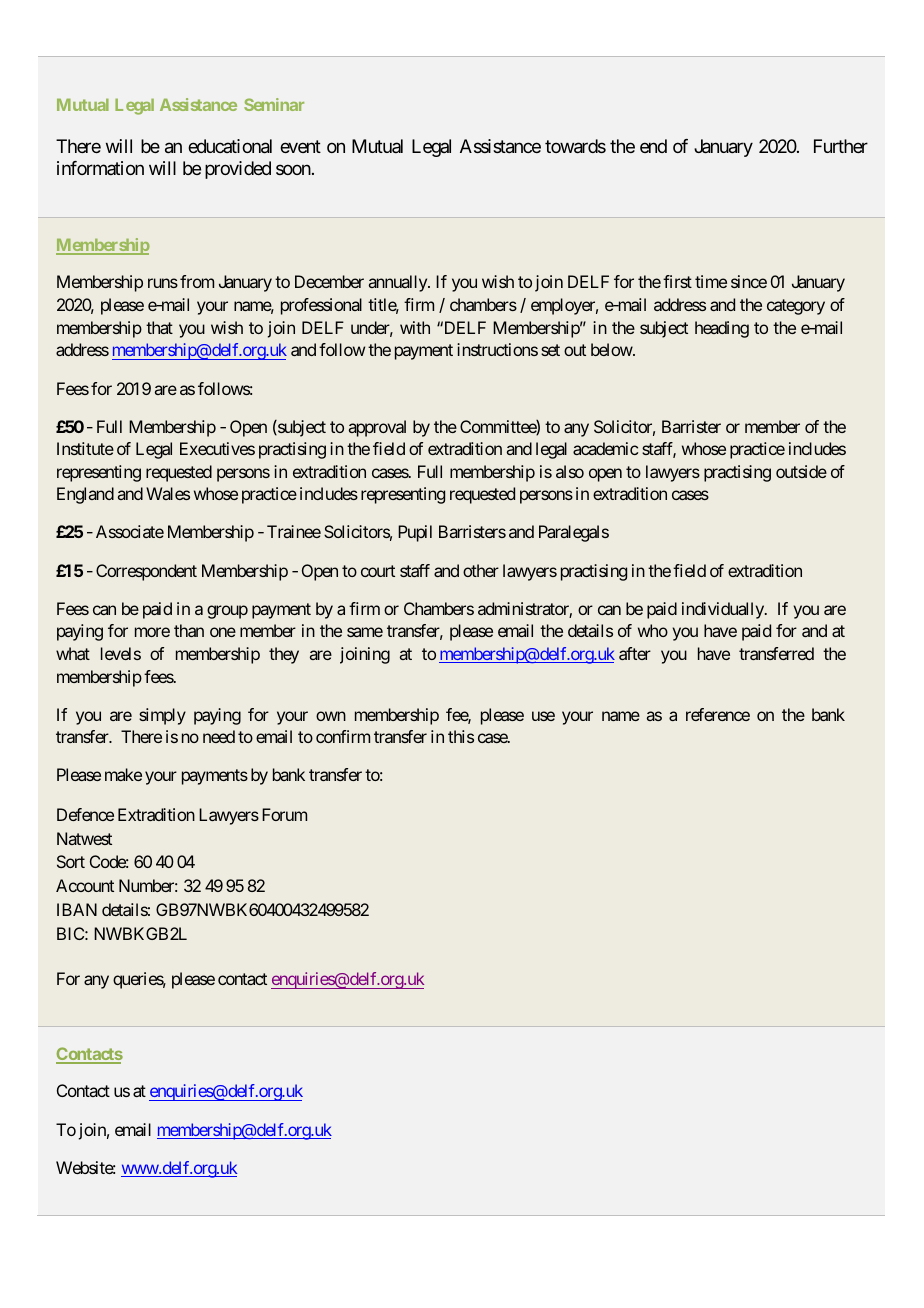 The width and height of the screenshot is (924, 1308). What do you see at coordinates (415, 327) in the screenshot?
I see `with` at bounding box center [415, 327].
